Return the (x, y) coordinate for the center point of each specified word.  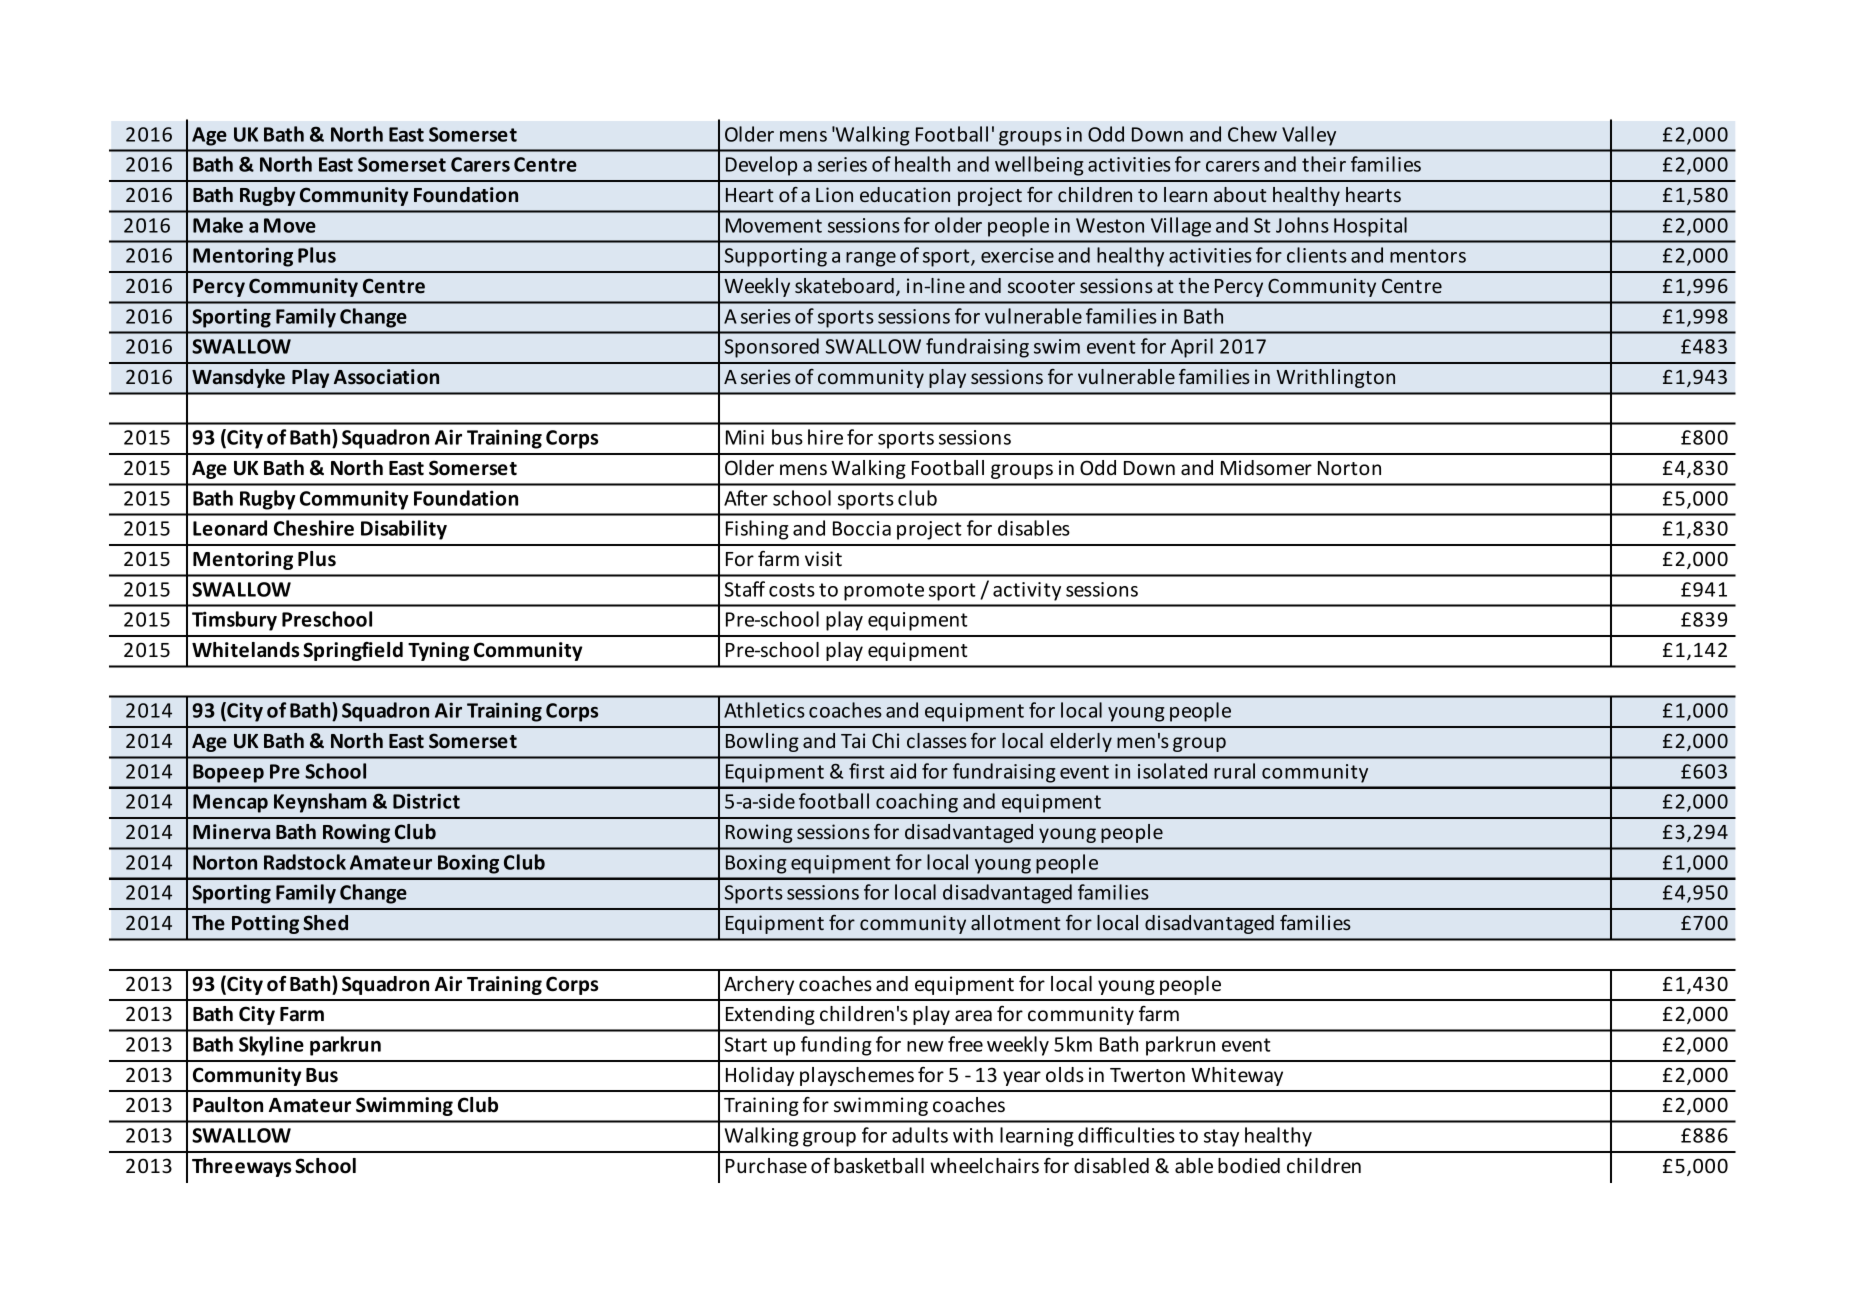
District (426, 801)
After (746, 498)
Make (218, 225)
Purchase (766, 1165)
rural (1234, 771)
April (1192, 348)
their (1324, 164)
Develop (761, 166)
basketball (879, 1165)
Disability (404, 530)
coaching (917, 803)
